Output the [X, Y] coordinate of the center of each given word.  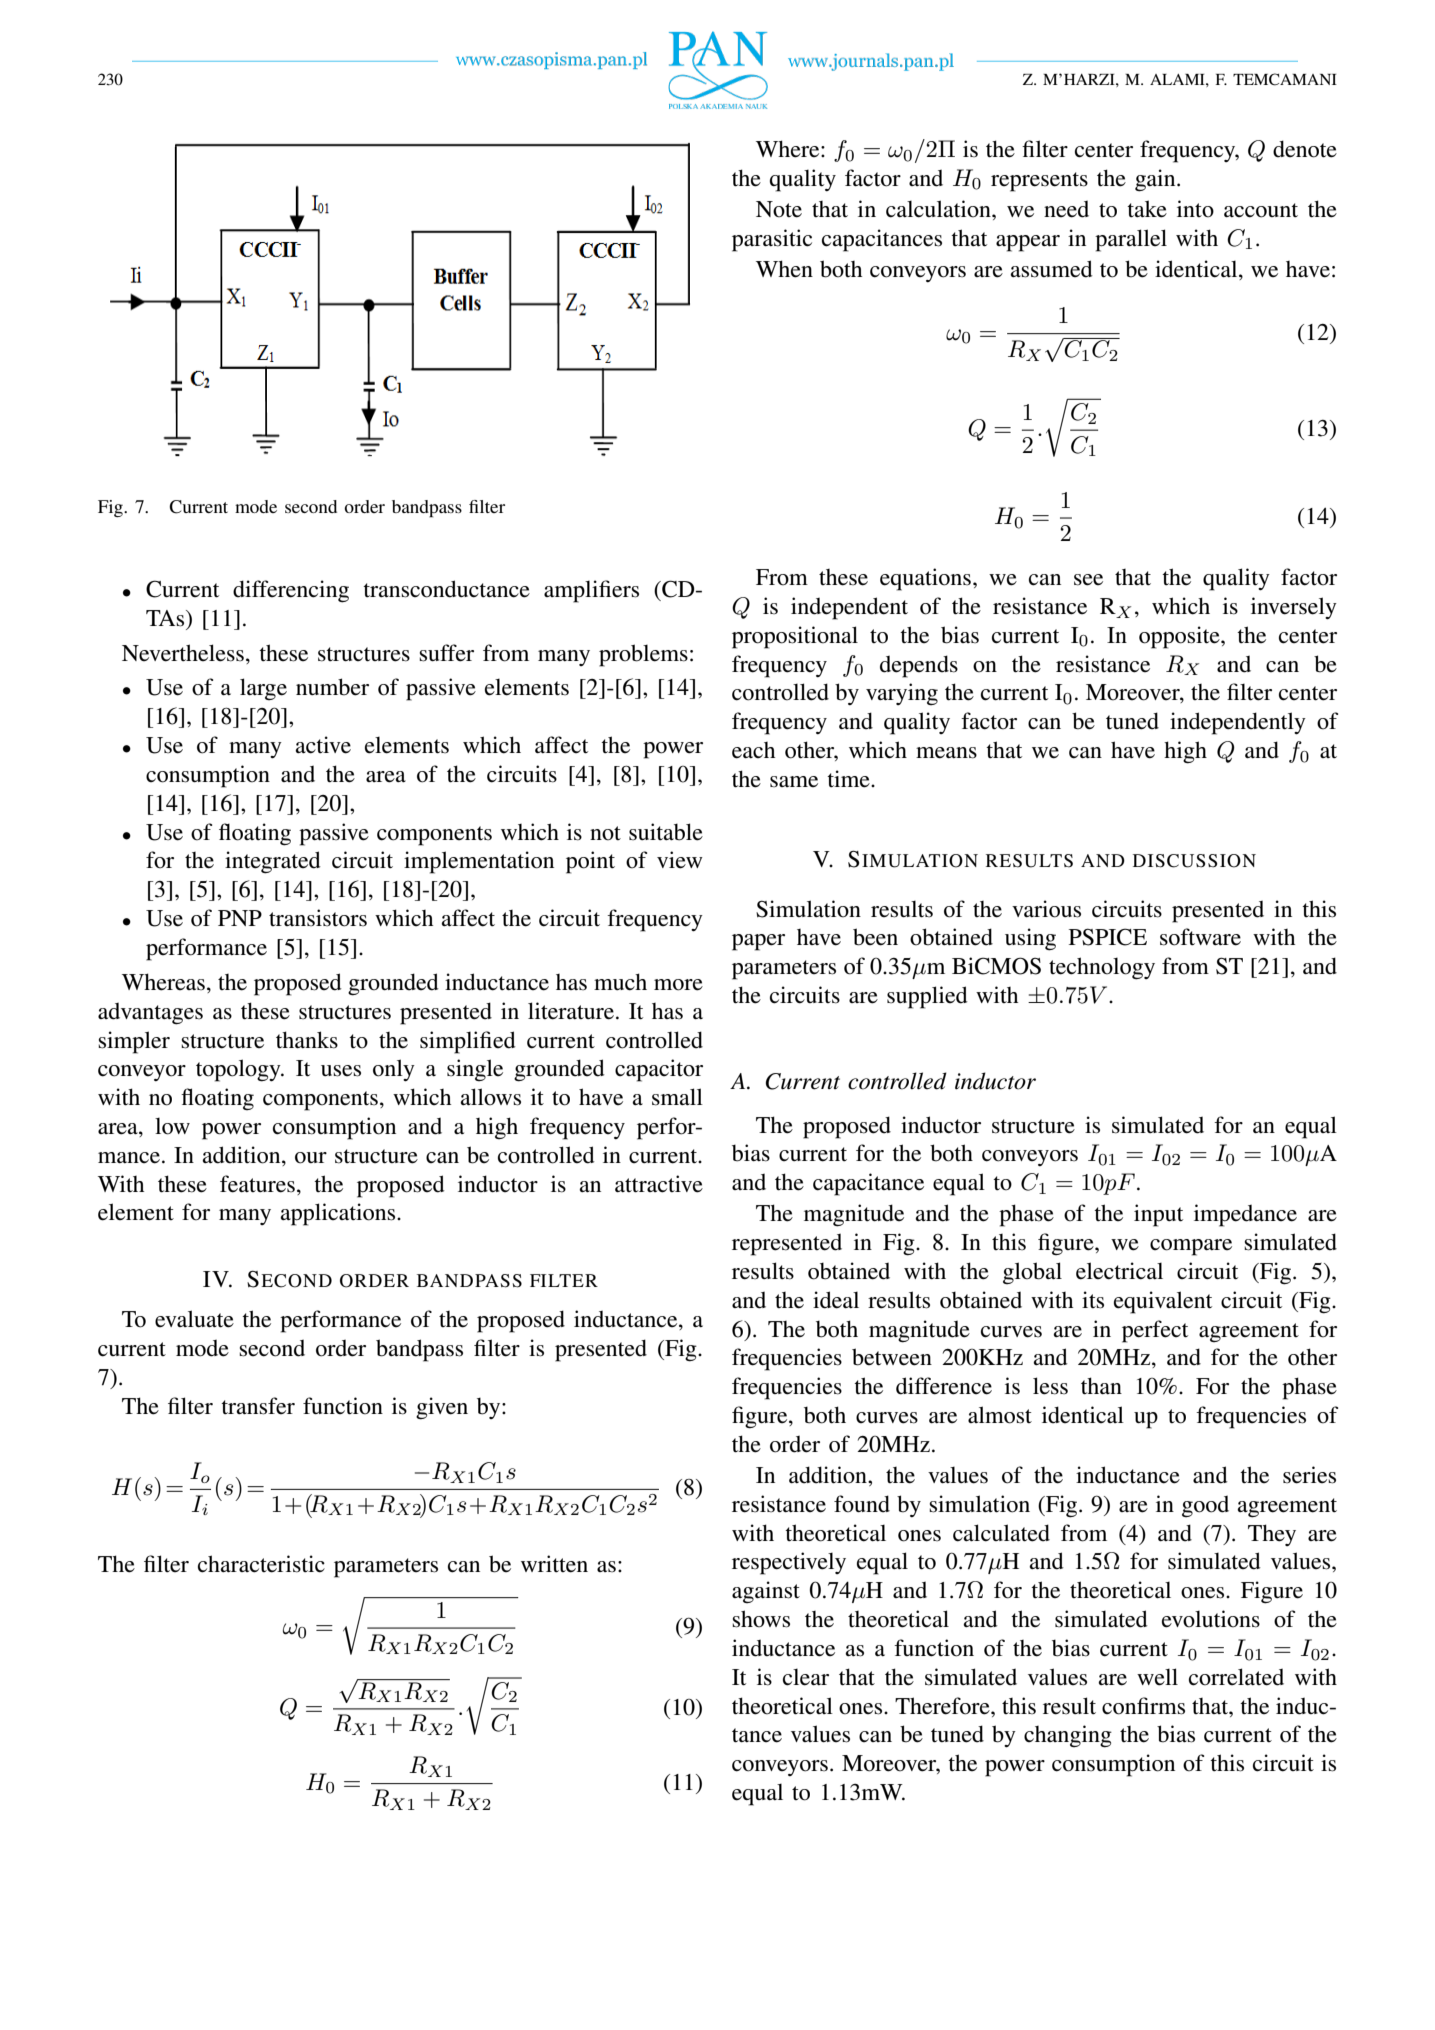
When [784, 269]
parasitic [772, 240]
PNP [240, 918]
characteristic [261, 1564]
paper [758, 942]
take [1147, 209]
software [1200, 937]
